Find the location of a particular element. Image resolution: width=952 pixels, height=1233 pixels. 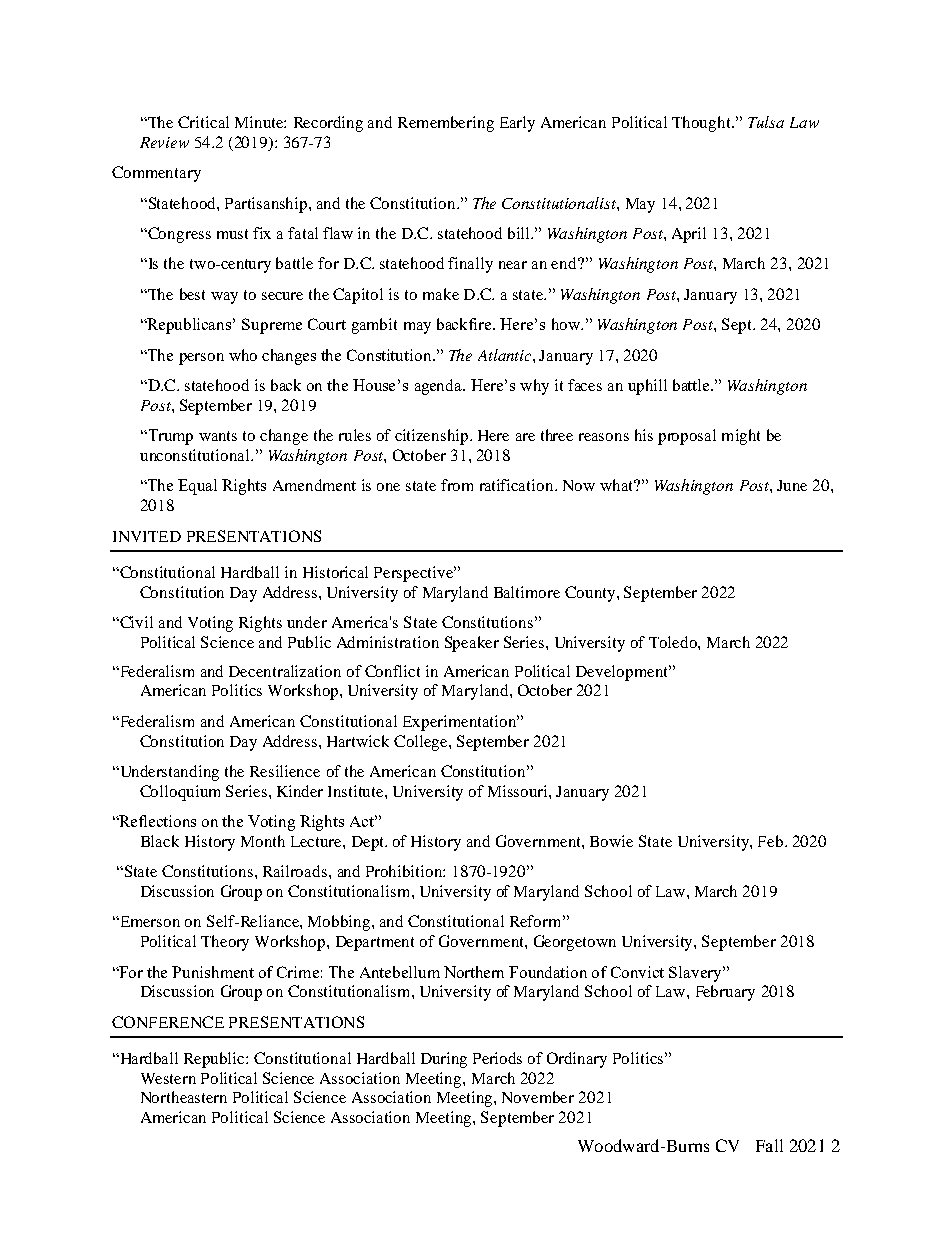

Speaker is located at coordinates (472, 644).
